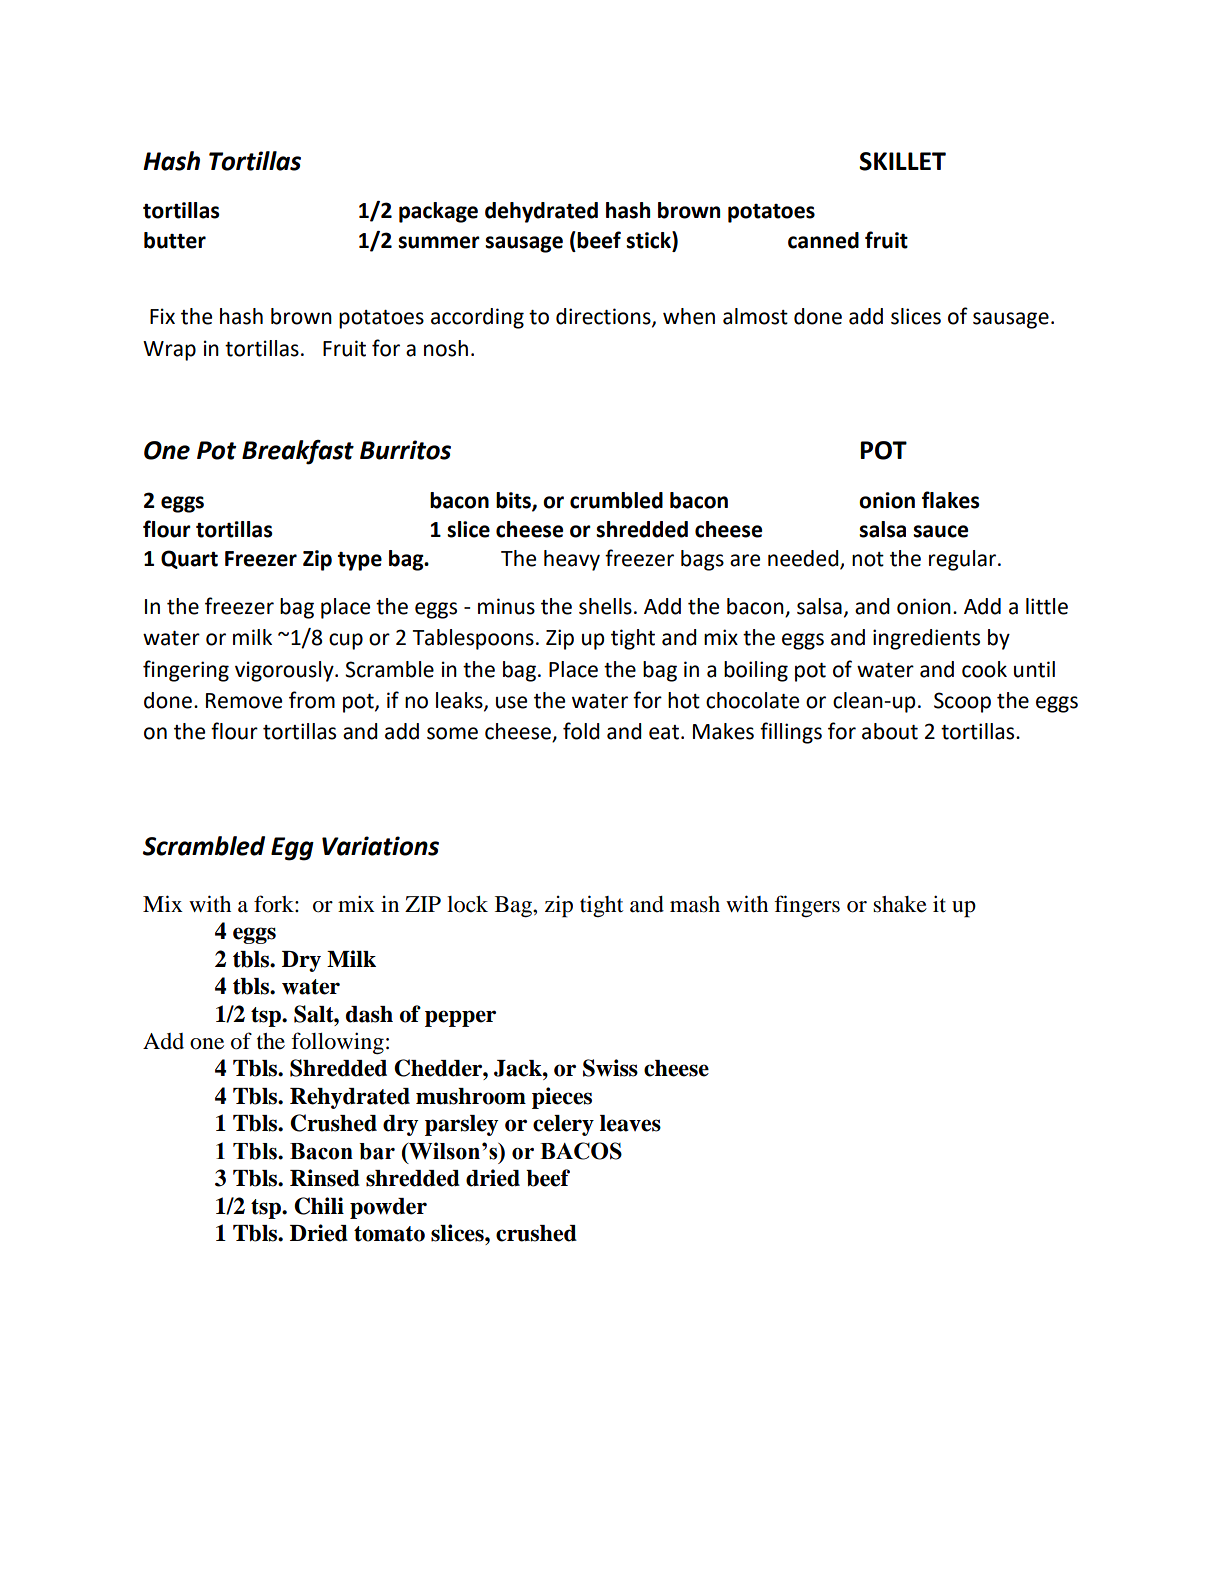 The height and width of the screenshot is (1575, 1217). I want to click on mash, so click(695, 904).
